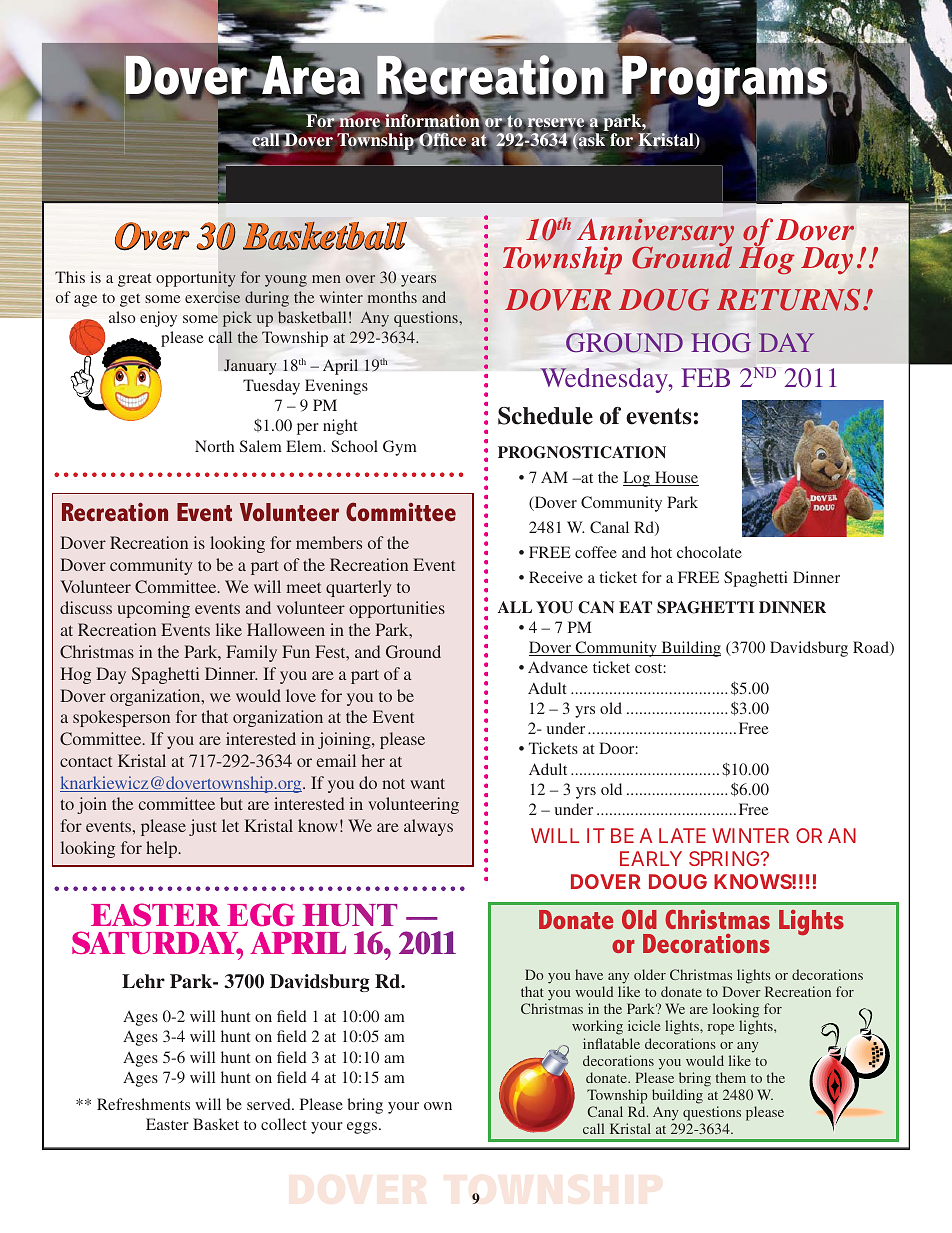 The height and width of the screenshot is (1233, 952). What do you see at coordinates (400, 448) in the screenshot?
I see `Gym` at bounding box center [400, 448].
